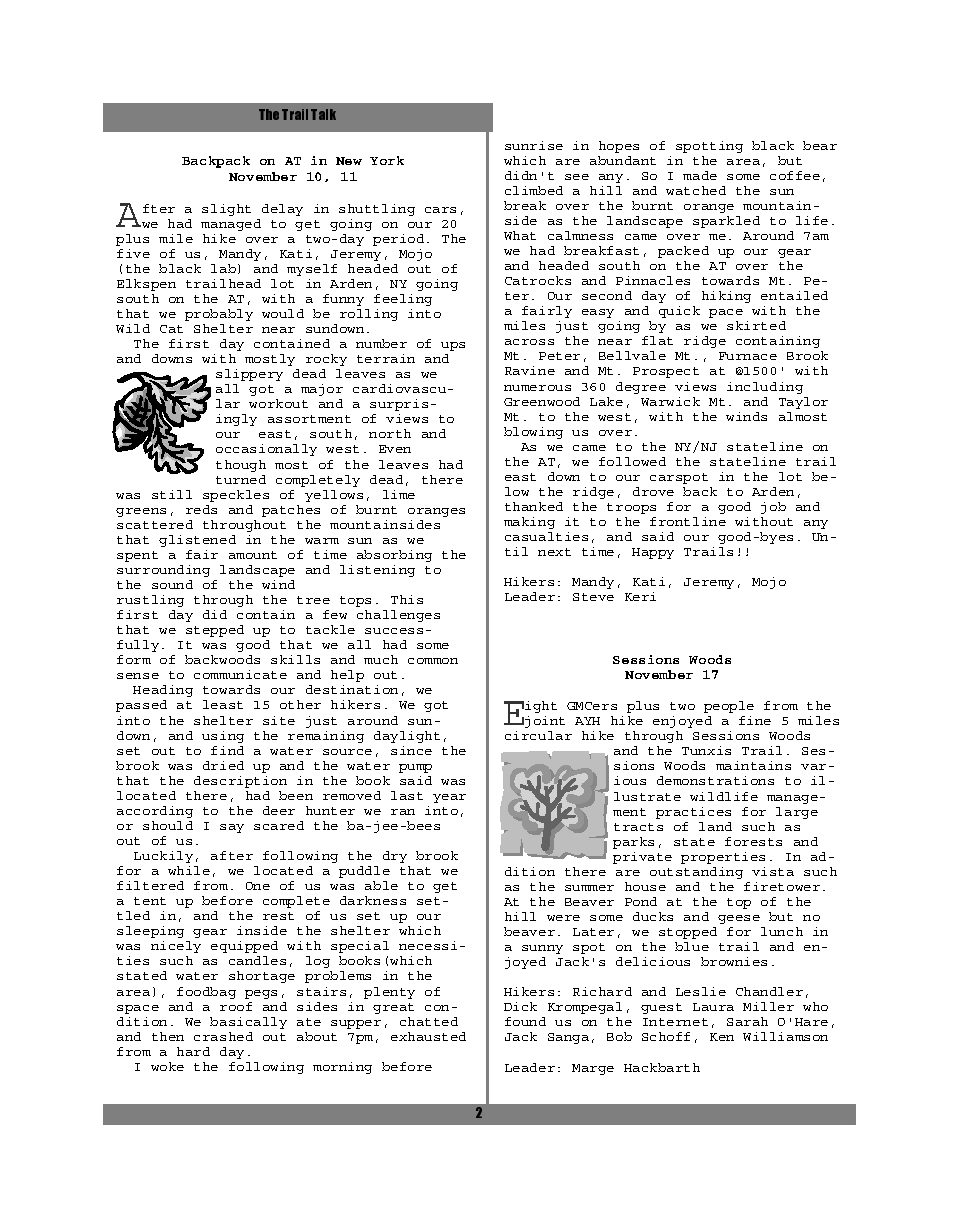  What do you see at coordinates (700, 175) in the document?
I see `made` at bounding box center [700, 175].
